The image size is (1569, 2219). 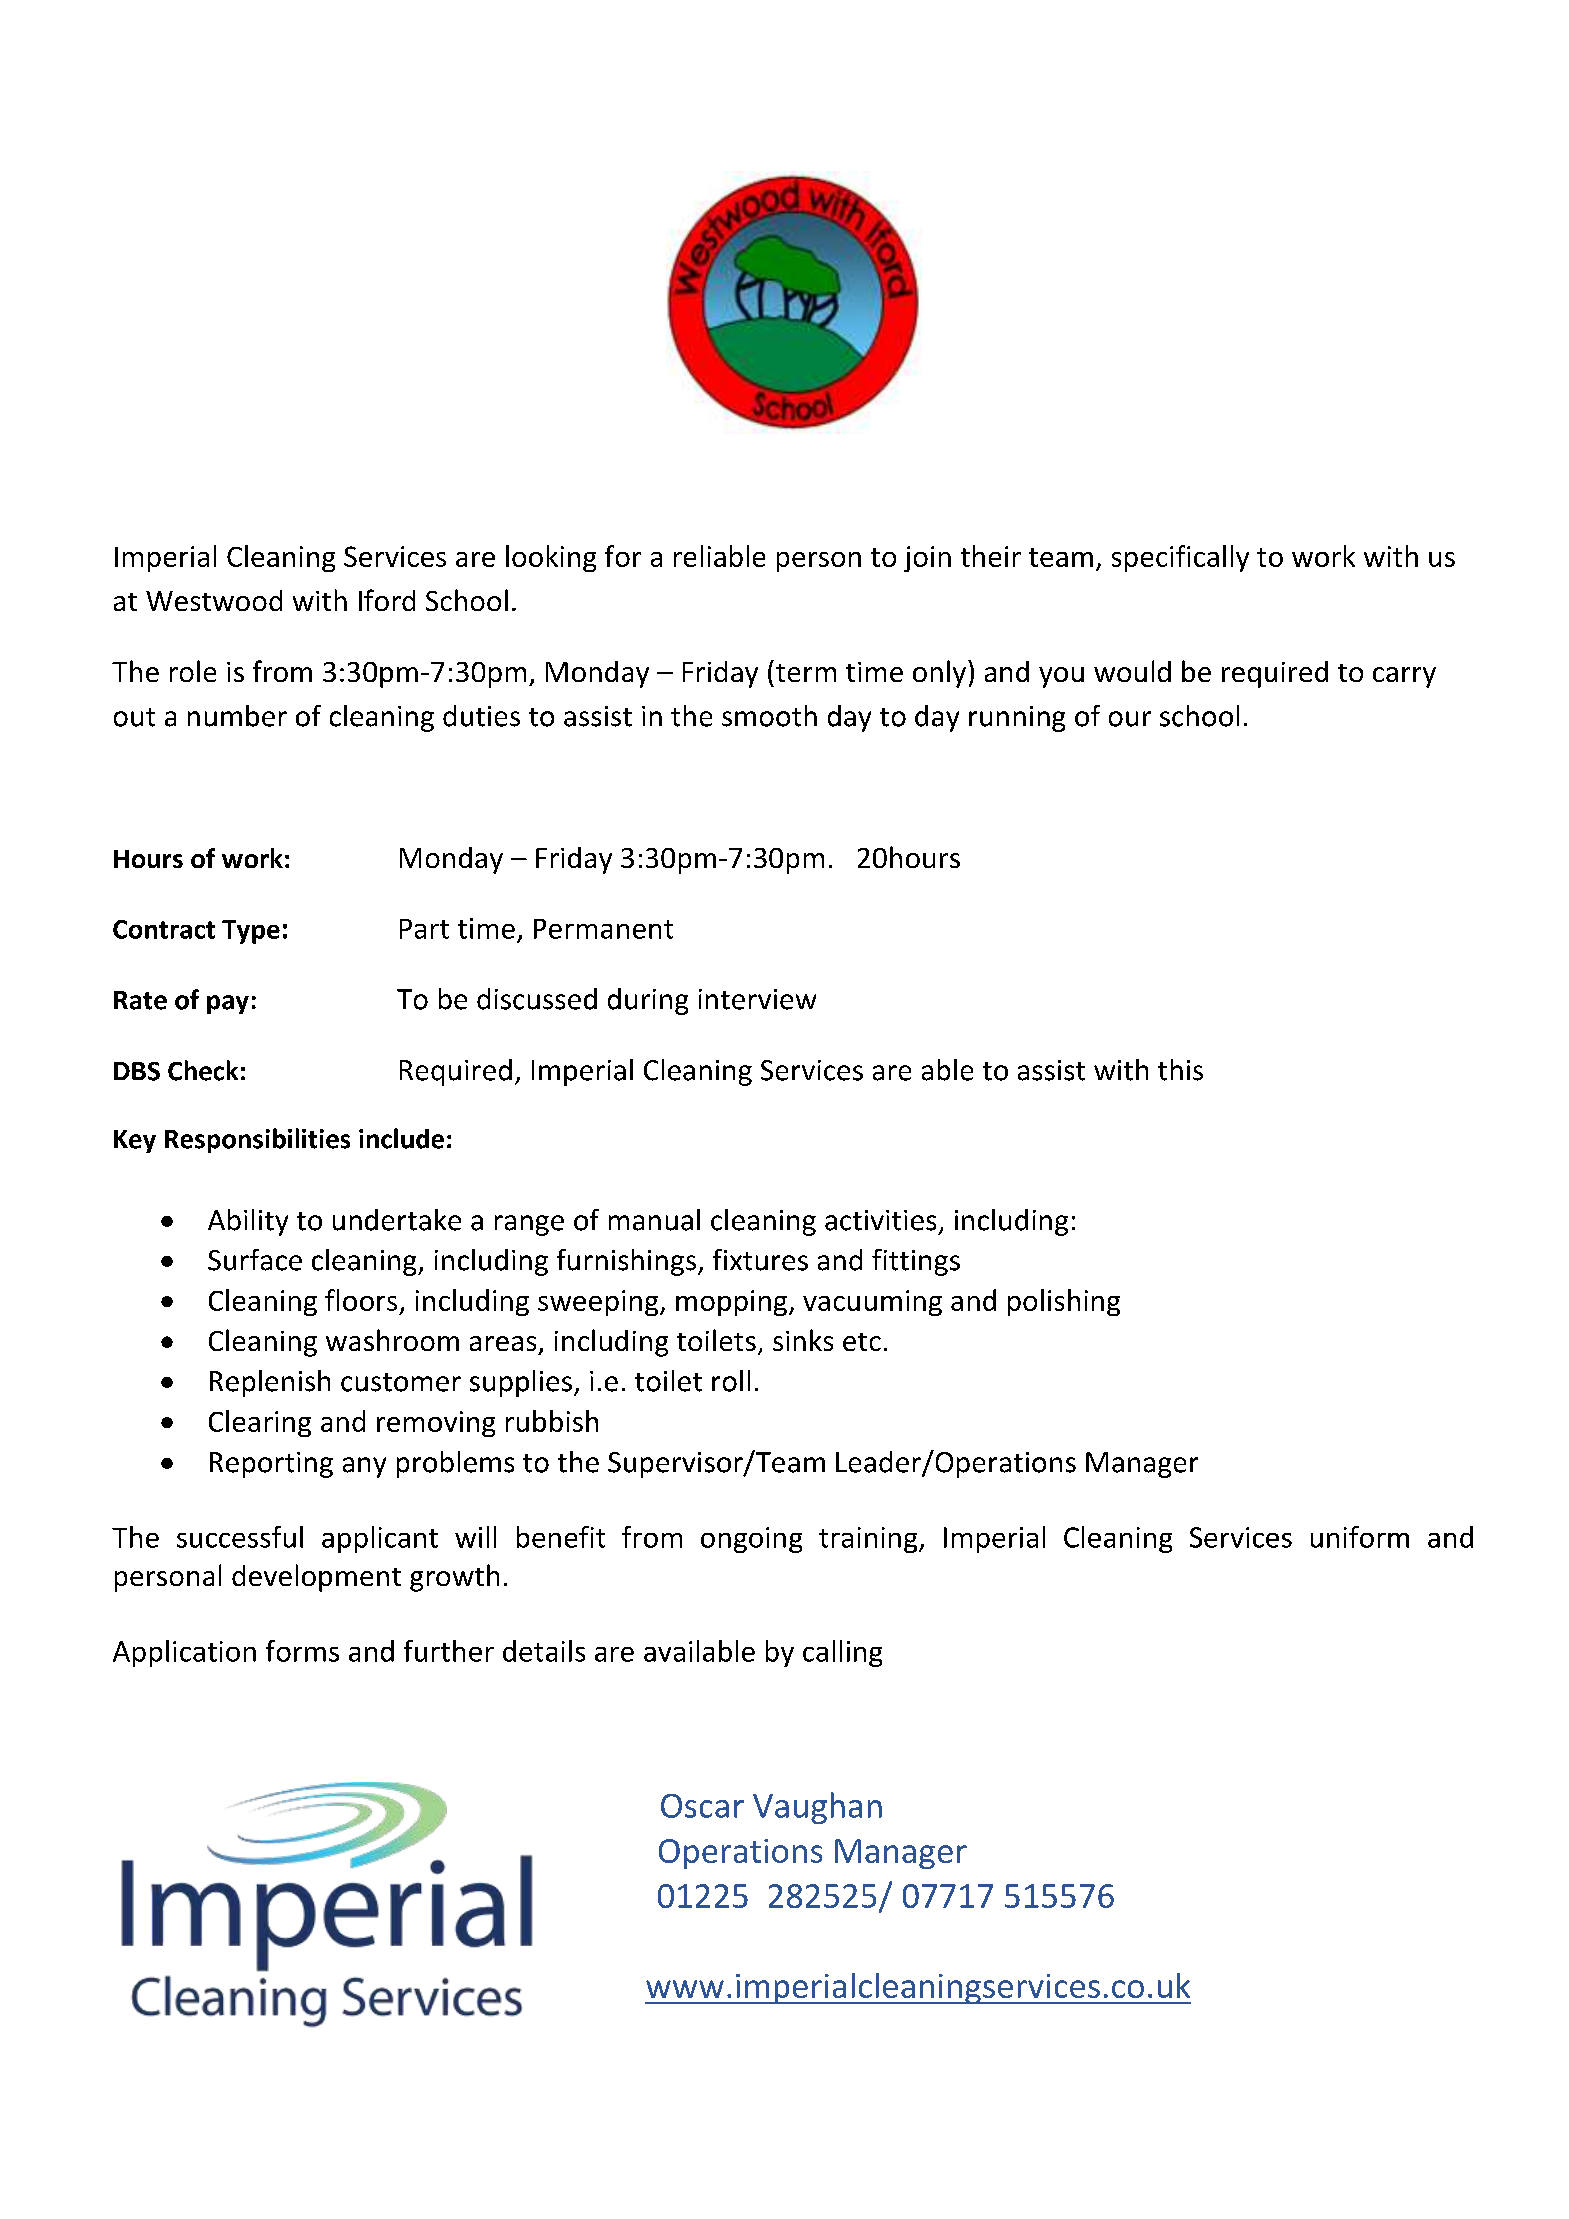 I want to click on Westwood, so click(x=214, y=600).
